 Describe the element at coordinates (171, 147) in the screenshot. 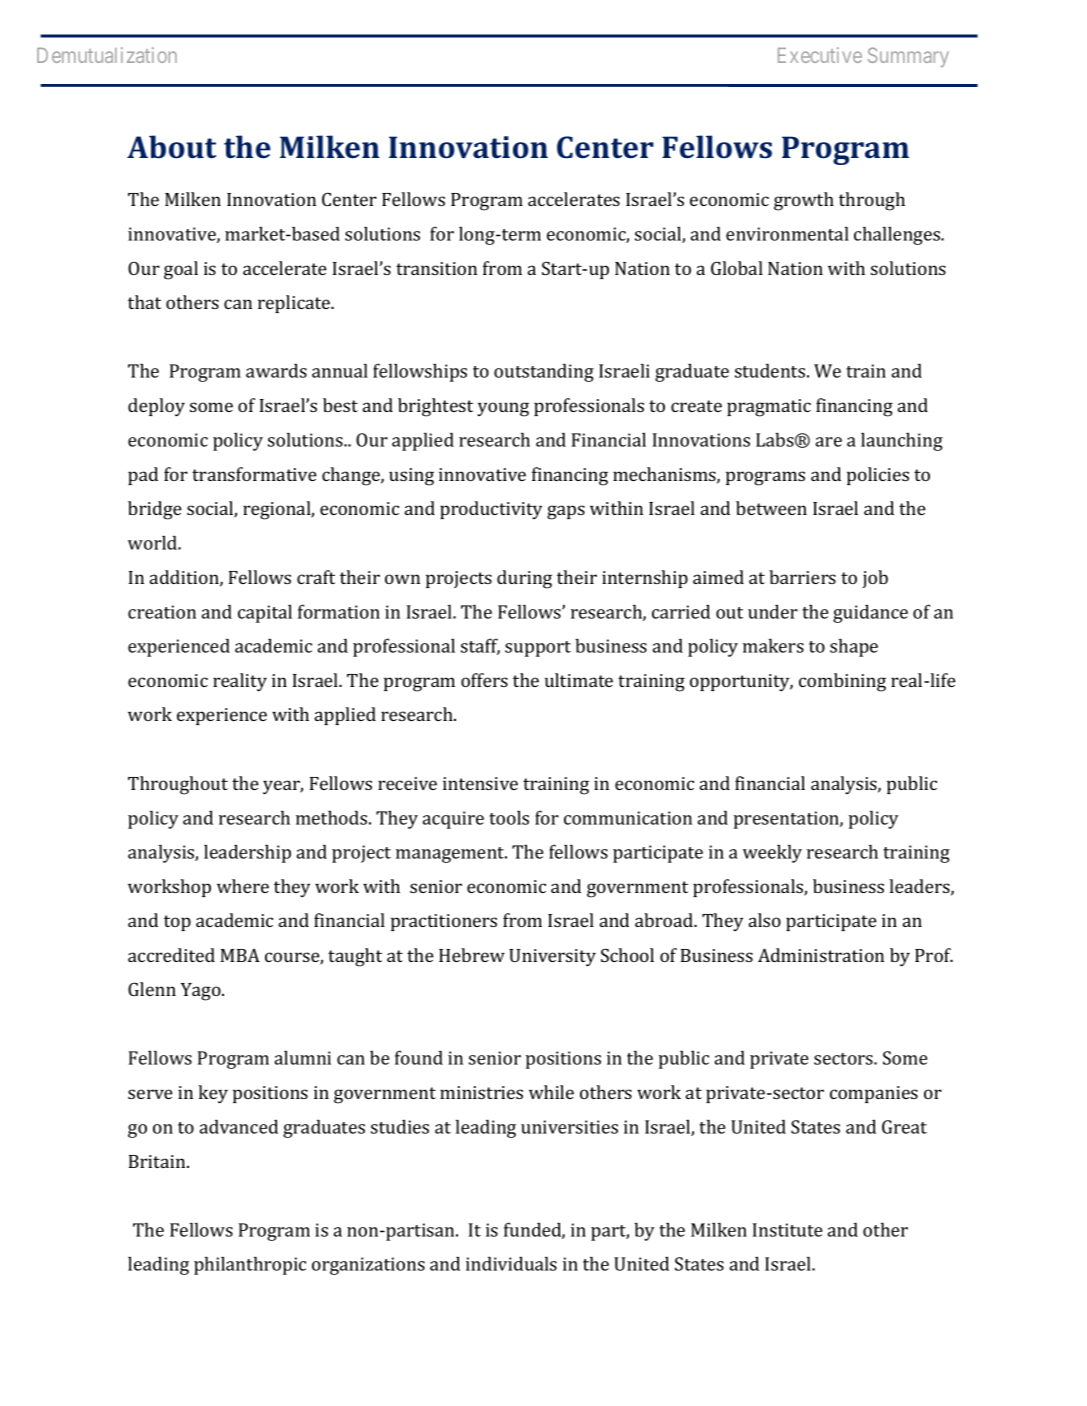

I see `About` at that location.
